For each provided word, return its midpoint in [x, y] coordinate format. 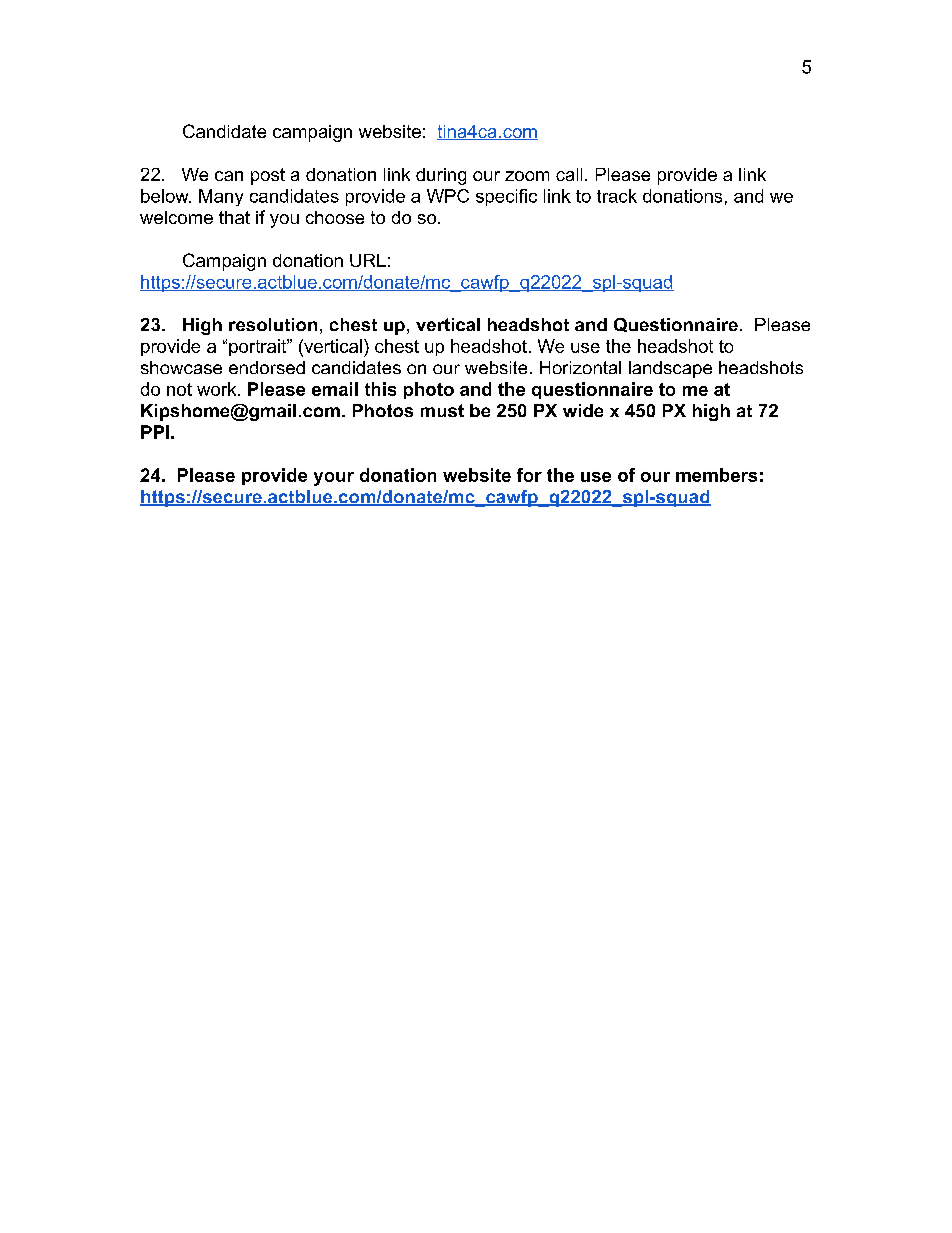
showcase [181, 367]
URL [368, 260]
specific [506, 197]
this [380, 389]
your [334, 479]
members [716, 475]
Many [221, 197]
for [529, 475]
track [617, 196]
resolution [273, 324]
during [441, 176]
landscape [670, 369]
